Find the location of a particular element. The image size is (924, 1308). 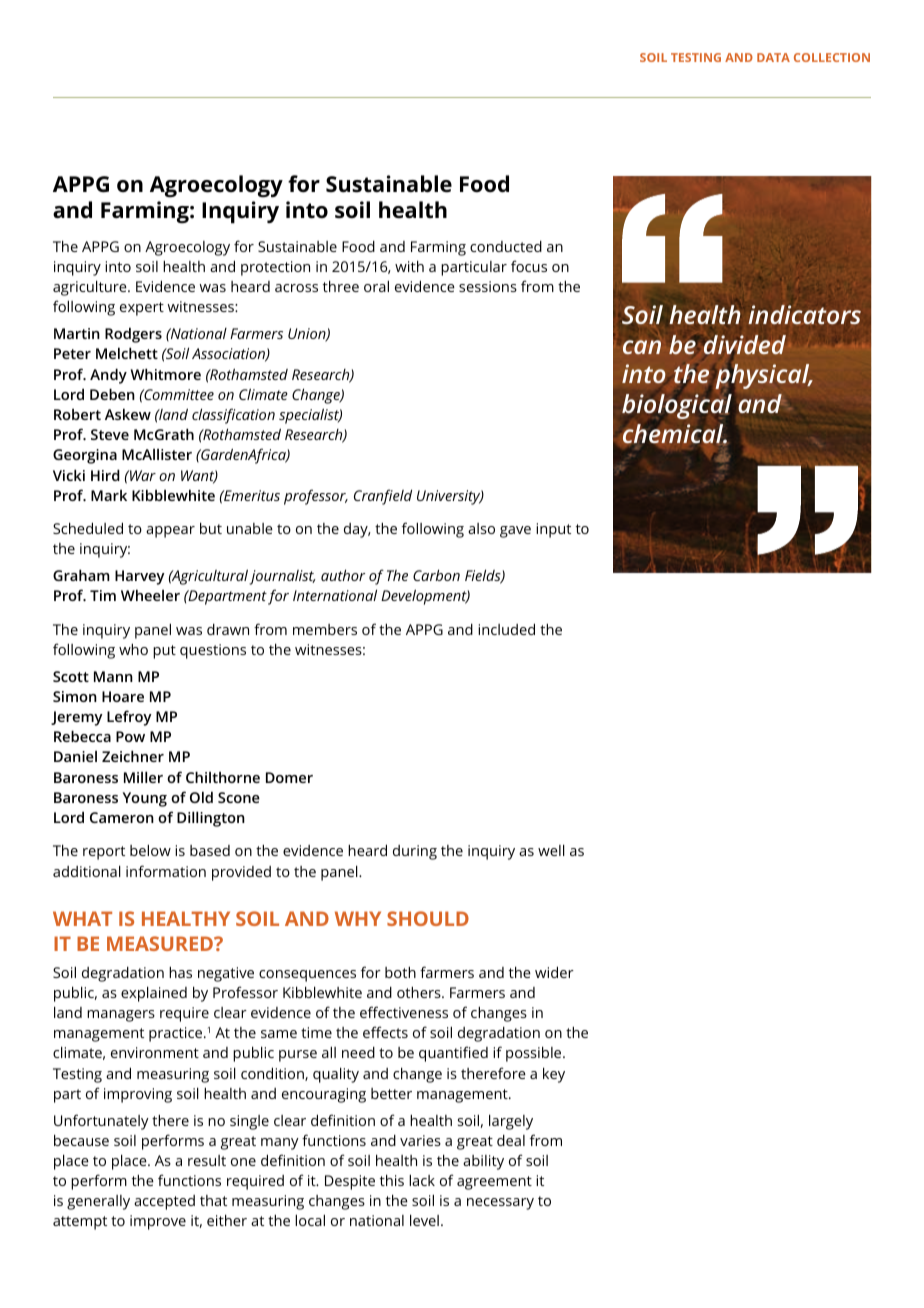

accepted is located at coordinates (164, 1202).
